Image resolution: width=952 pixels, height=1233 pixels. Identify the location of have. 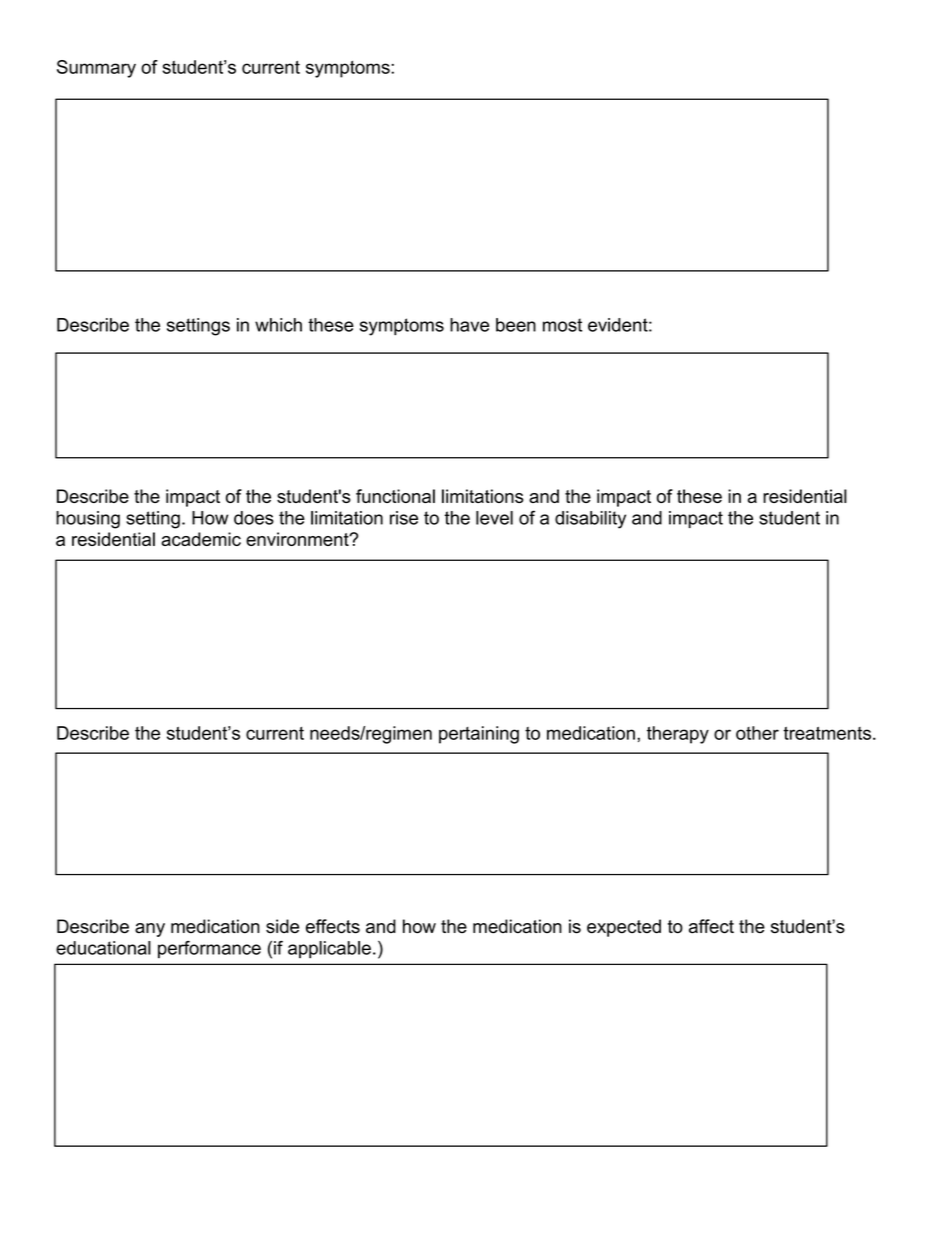
(469, 325).
